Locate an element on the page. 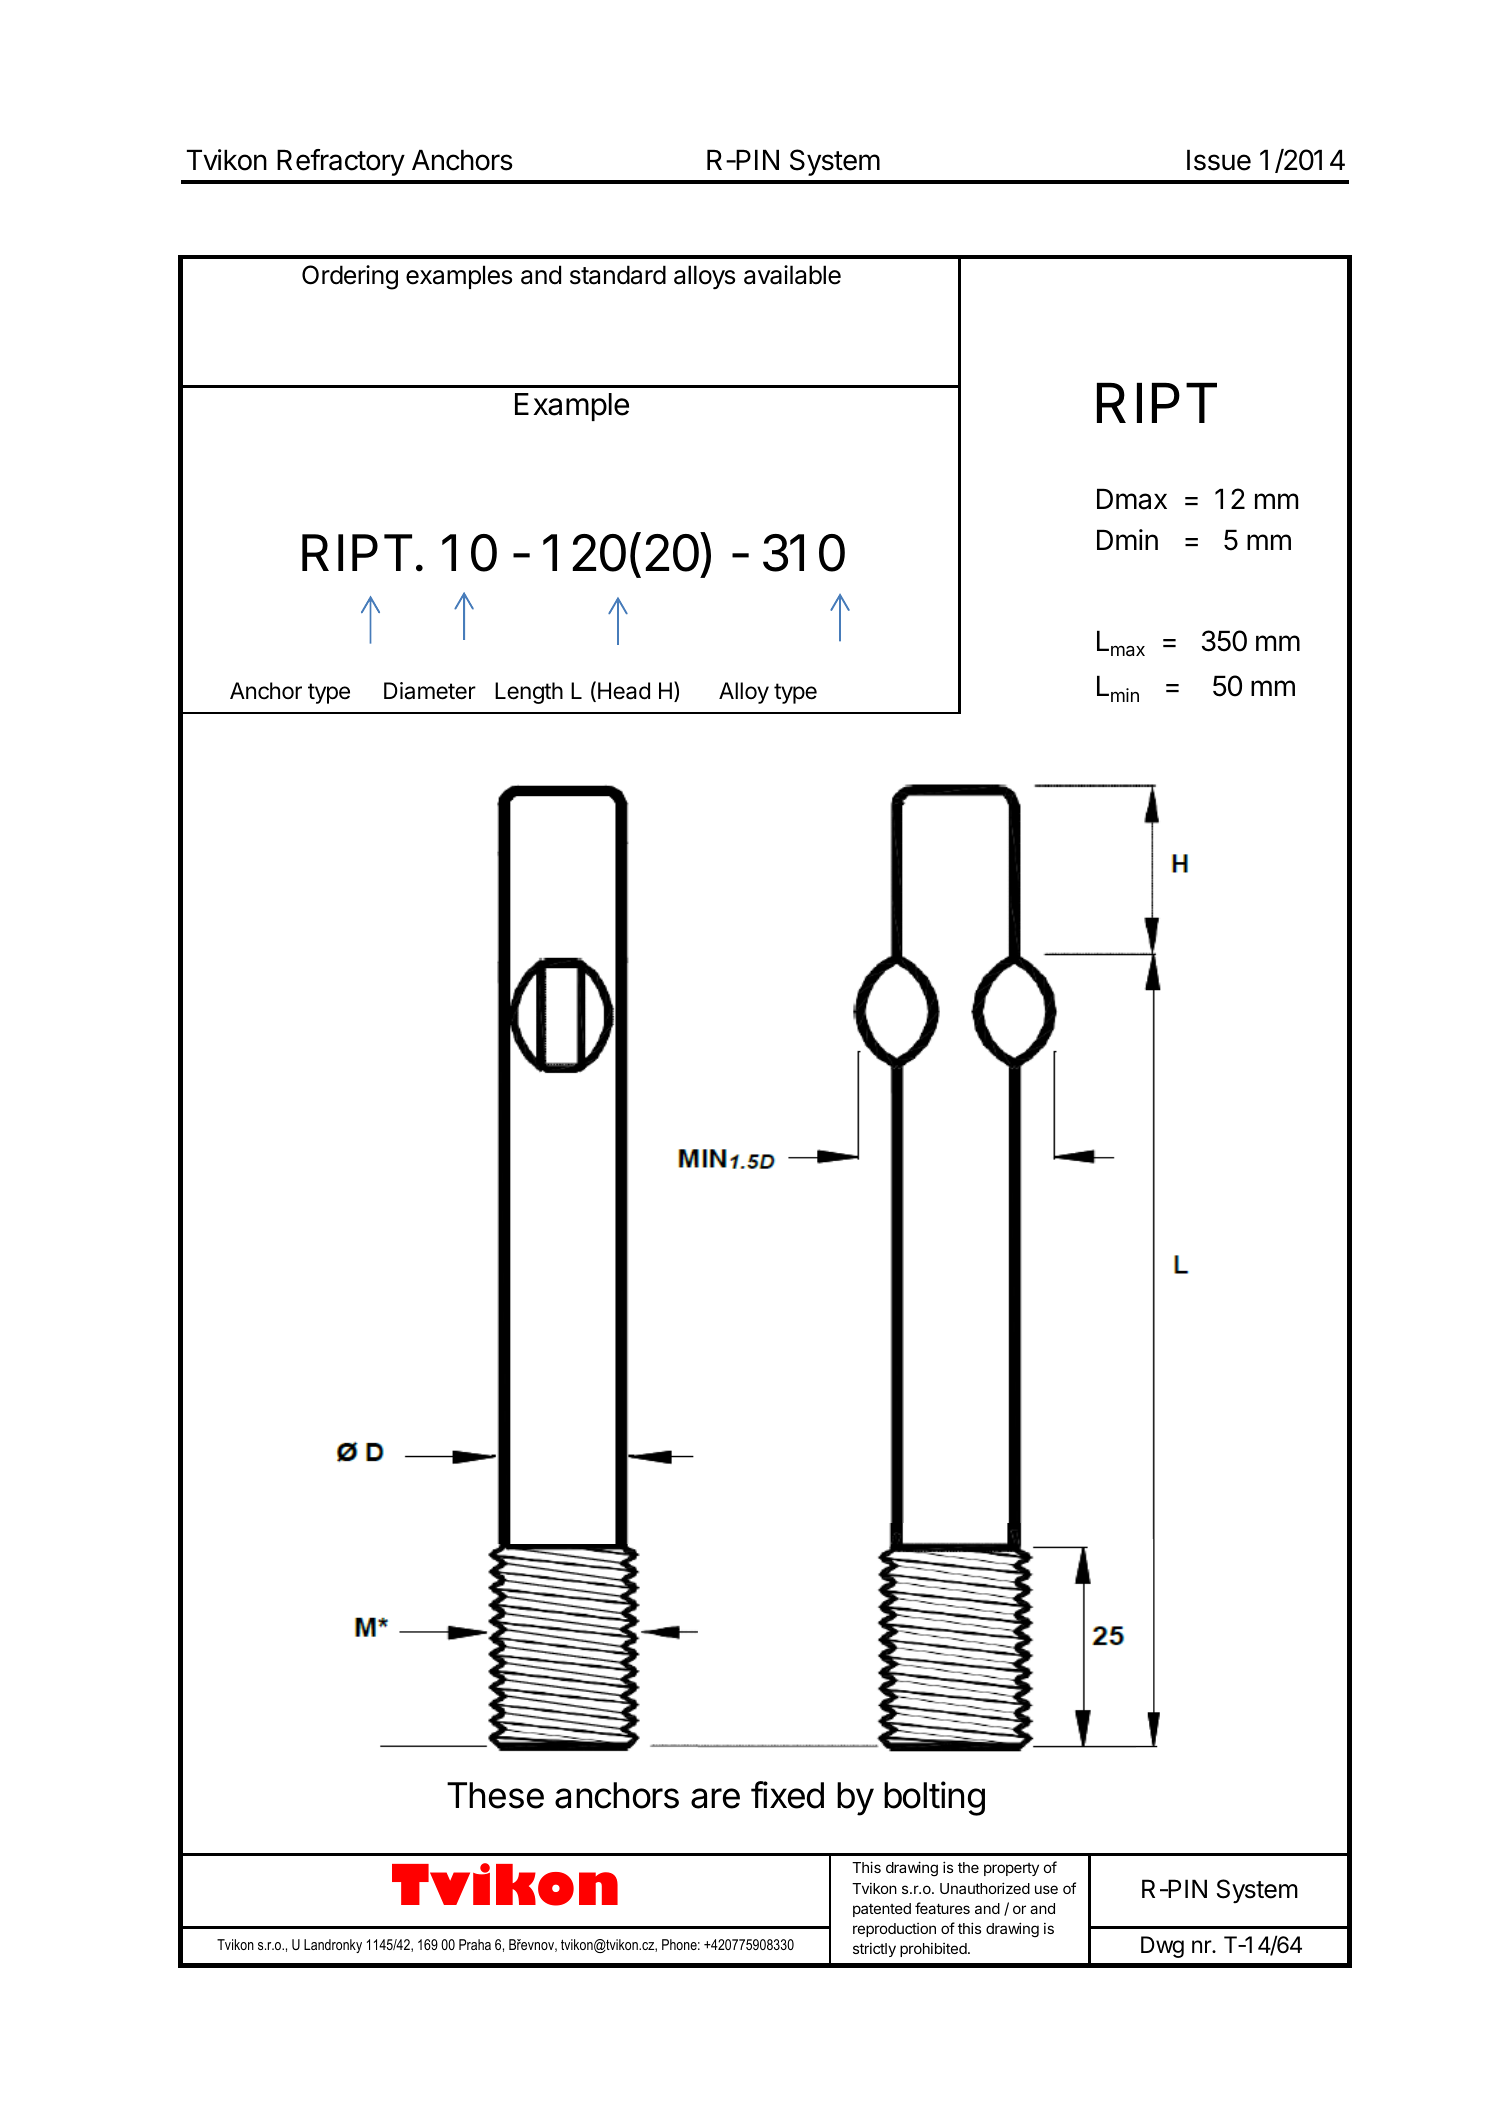 This document has width=1498, height=2117. available is located at coordinates (792, 275).
